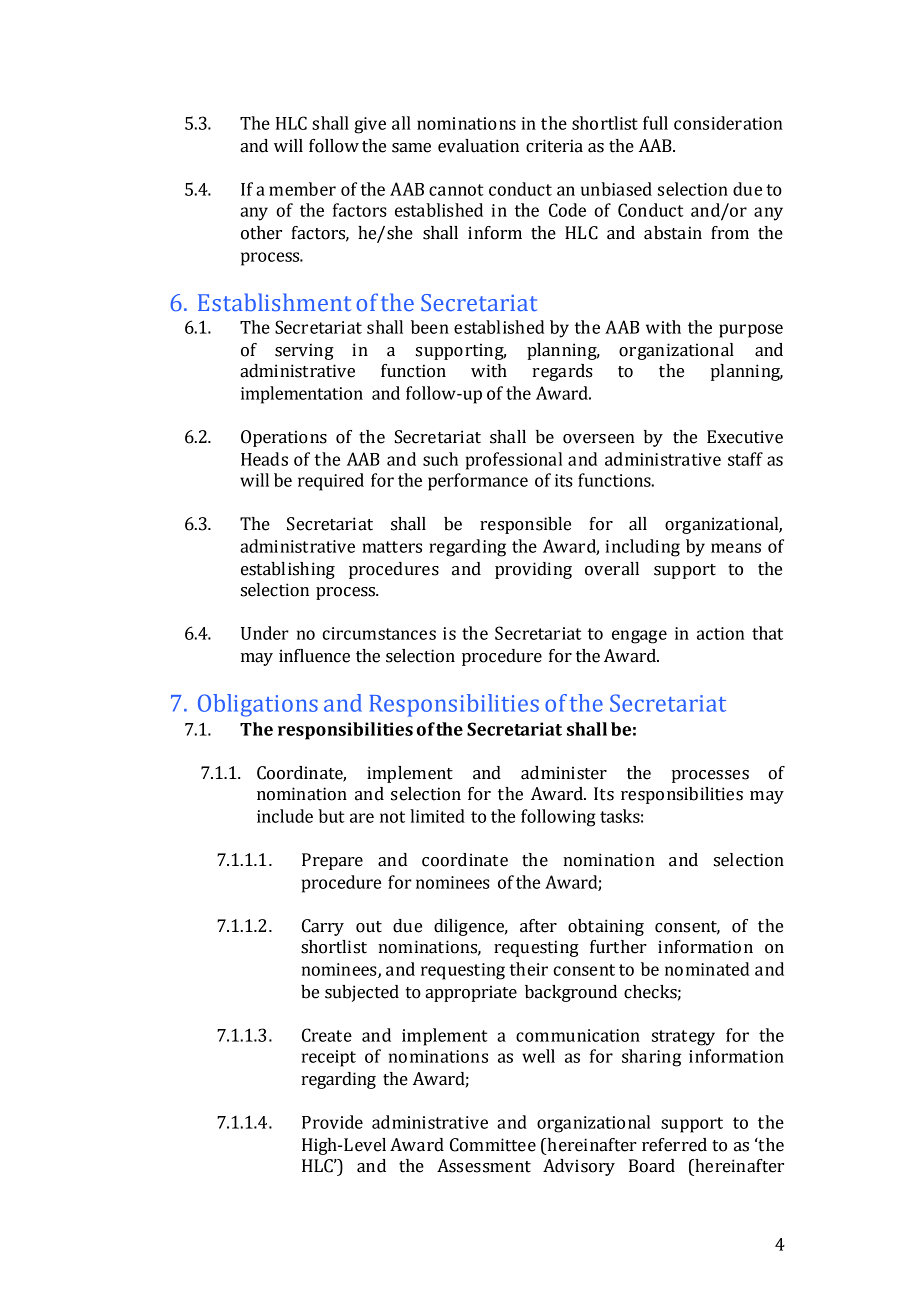  What do you see at coordinates (606, 927) in the screenshot?
I see `obtaining` at bounding box center [606, 927].
